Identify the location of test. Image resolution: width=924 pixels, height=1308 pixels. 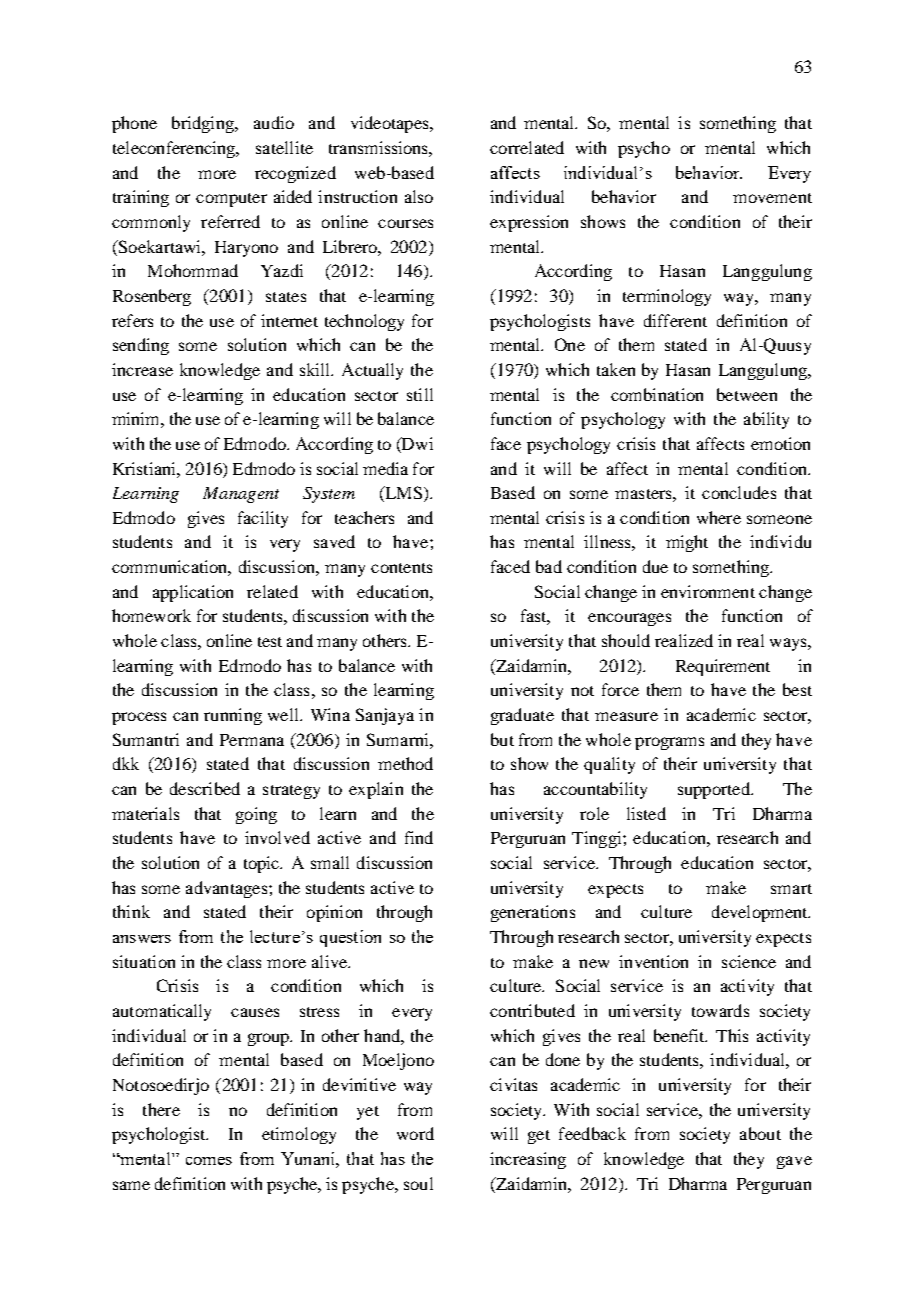
(270, 642).
